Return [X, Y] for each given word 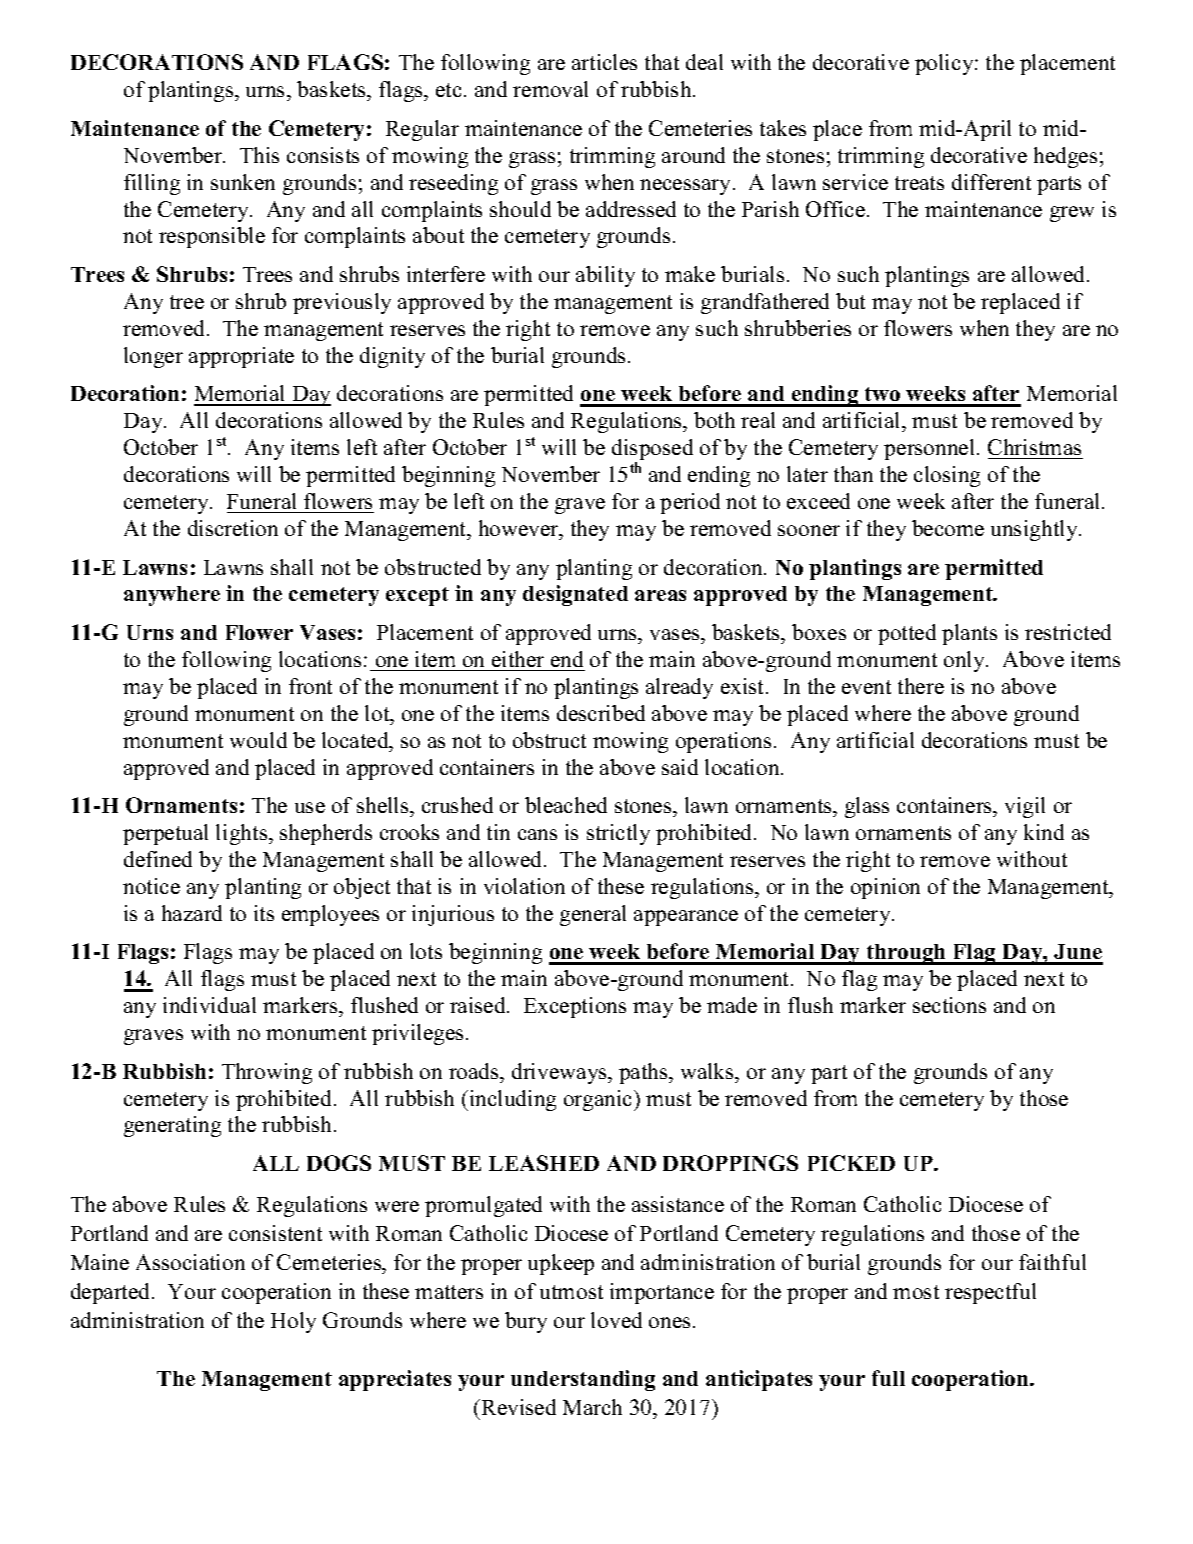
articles [604, 62]
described [601, 713]
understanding [583, 1380]
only [966, 661]
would [258, 740]
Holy [293, 1322]
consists [323, 155]
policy [945, 64]
